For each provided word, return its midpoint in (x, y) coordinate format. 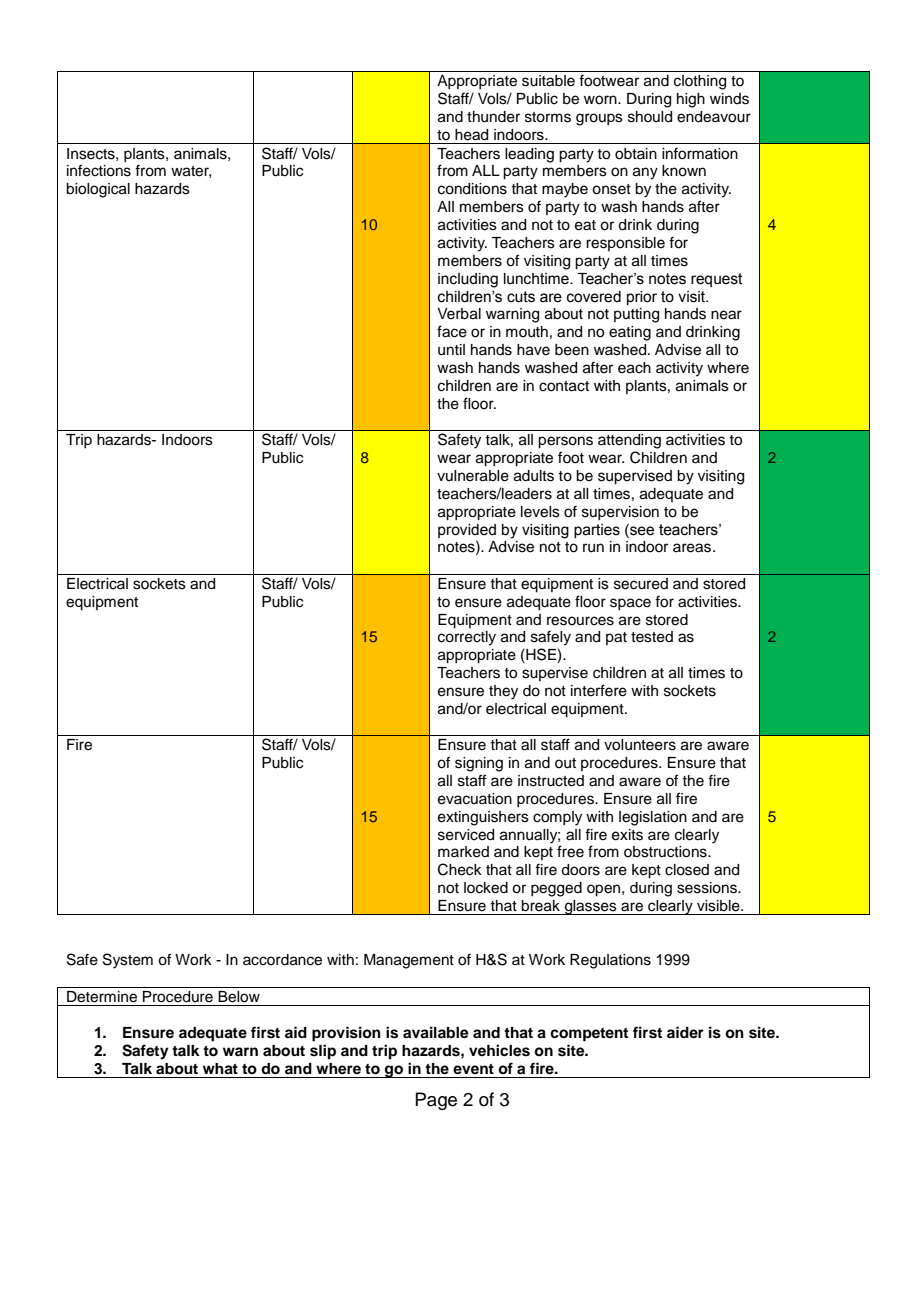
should (650, 117)
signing (479, 764)
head (471, 135)
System (128, 961)
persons (565, 442)
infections (99, 170)
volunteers (640, 745)
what (220, 1069)
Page (436, 1101)
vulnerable (473, 476)
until (451, 350)
